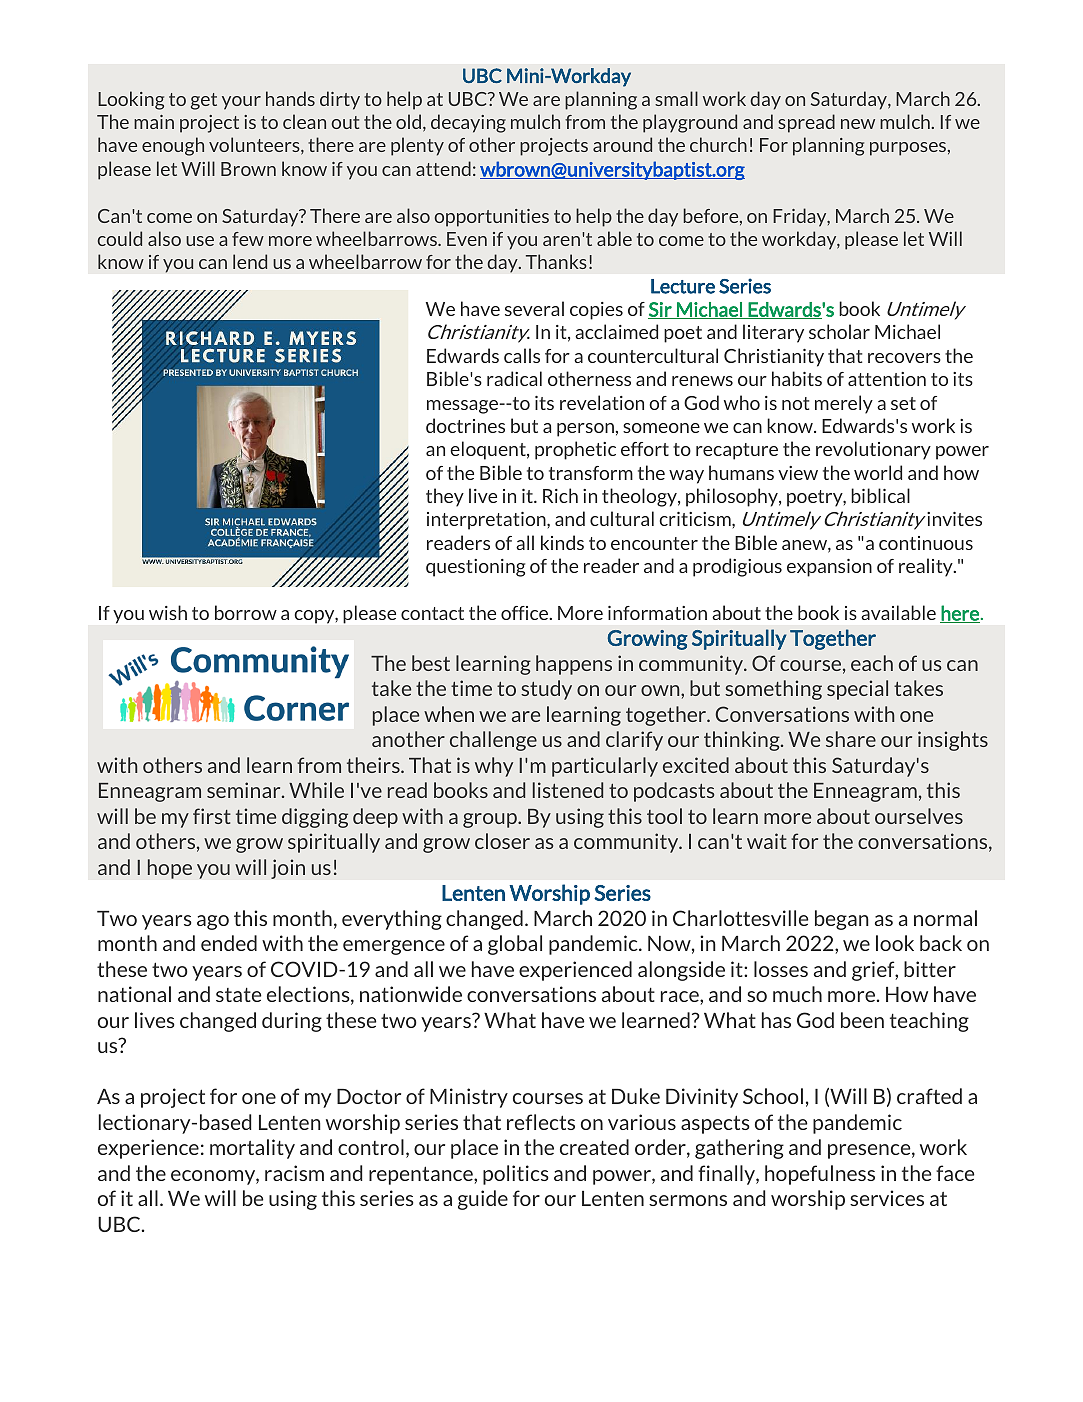  What do you see at coordinates (878, 472) in the document?
I see `world` at bounding box center [878, 472].
